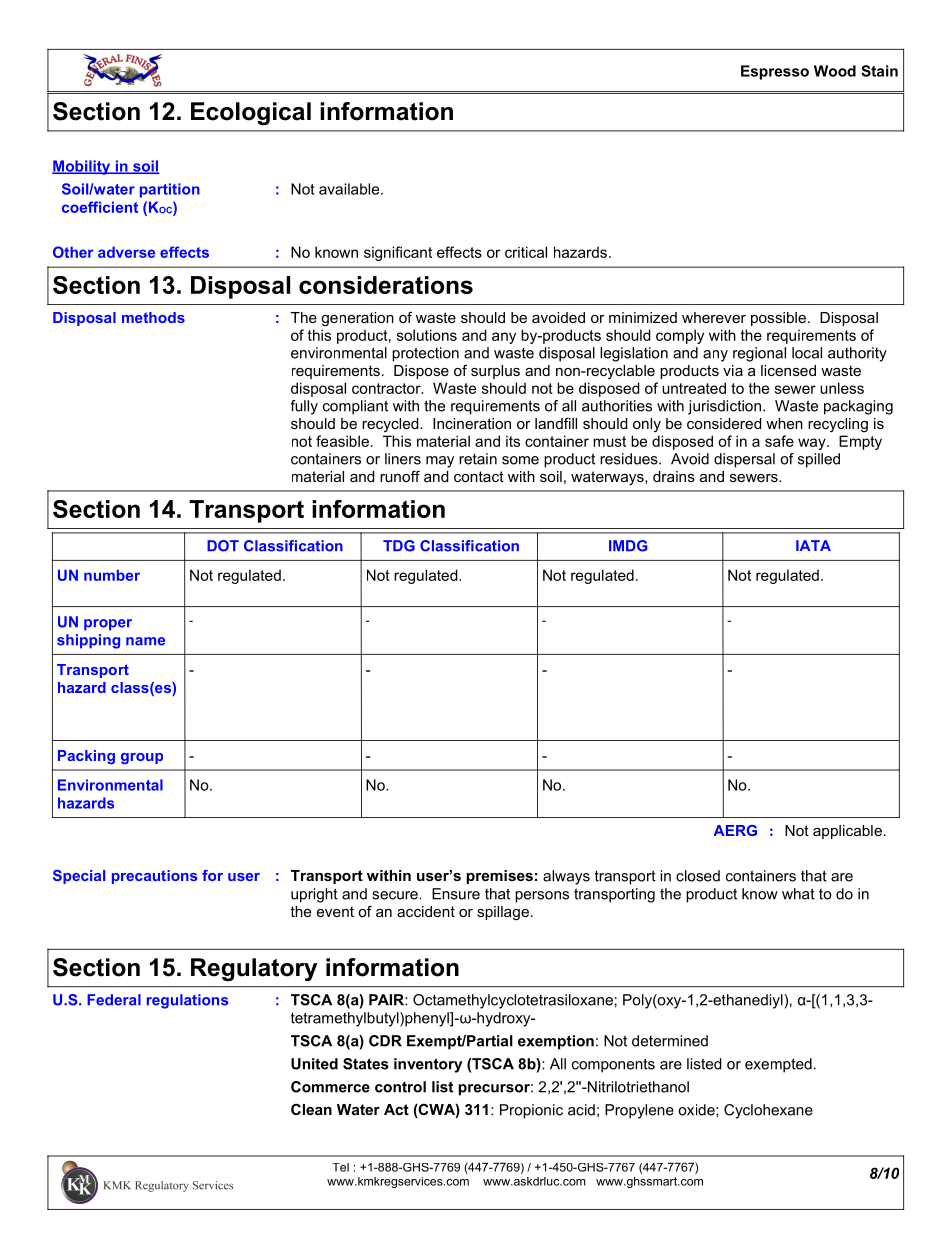 This page has width=952, height=1233. What do you see at coordinates (251, 113) in the page?
I see `Ecological` at bounding box center [251, 113].
